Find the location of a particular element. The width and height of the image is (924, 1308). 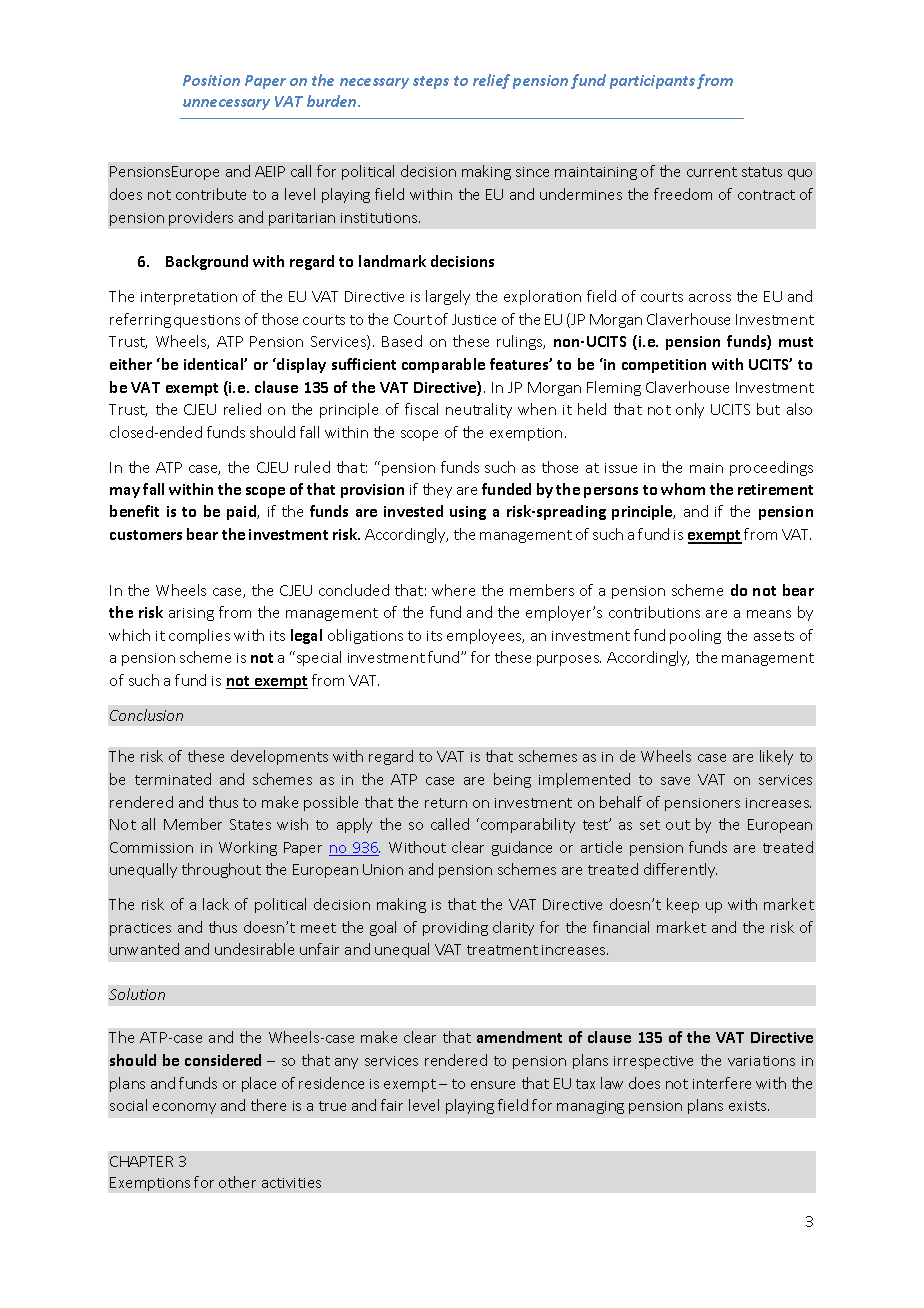

current is located at coordinates (712, 172).
